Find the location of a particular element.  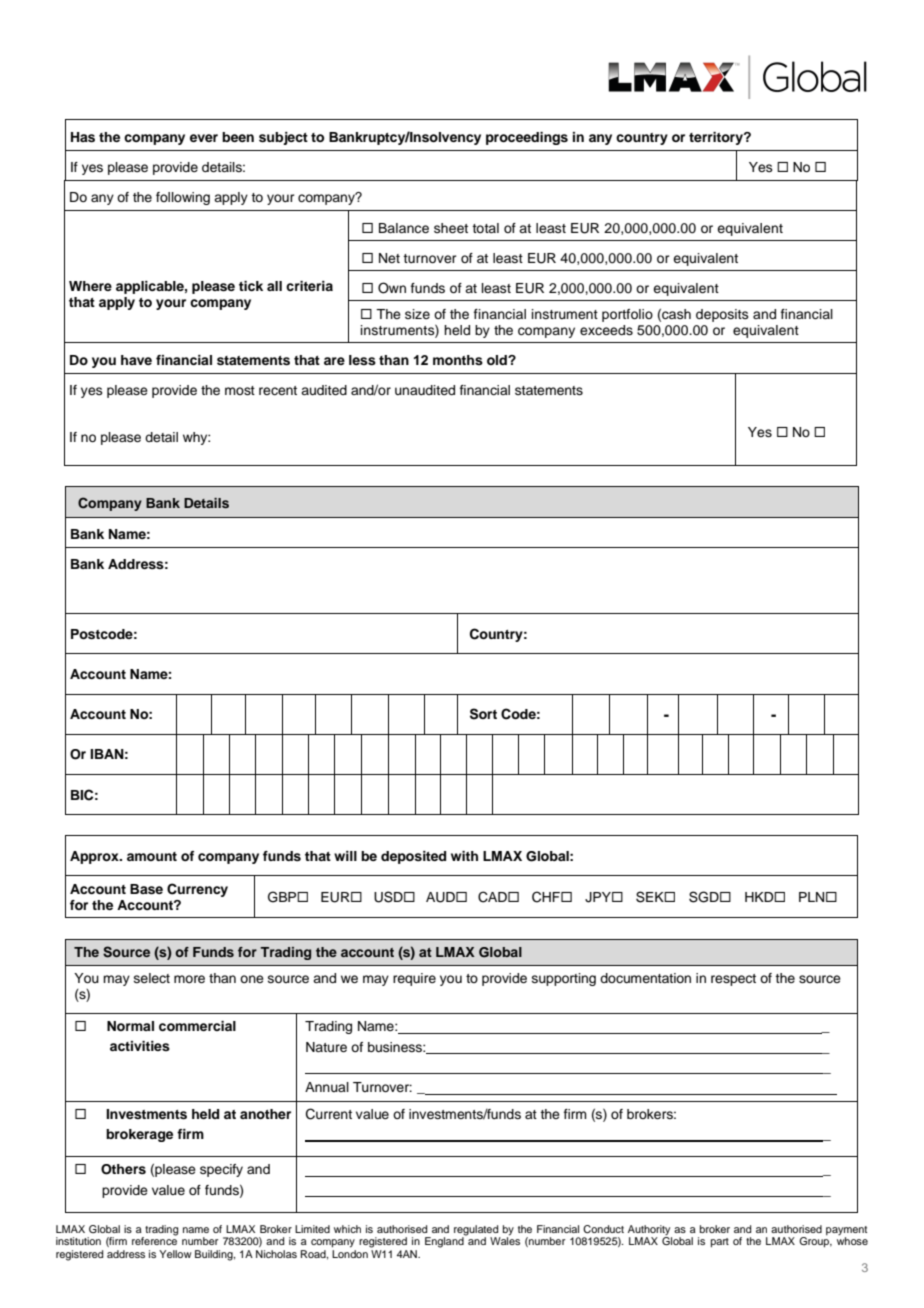

reference is located at coordinates (154, 1240).
